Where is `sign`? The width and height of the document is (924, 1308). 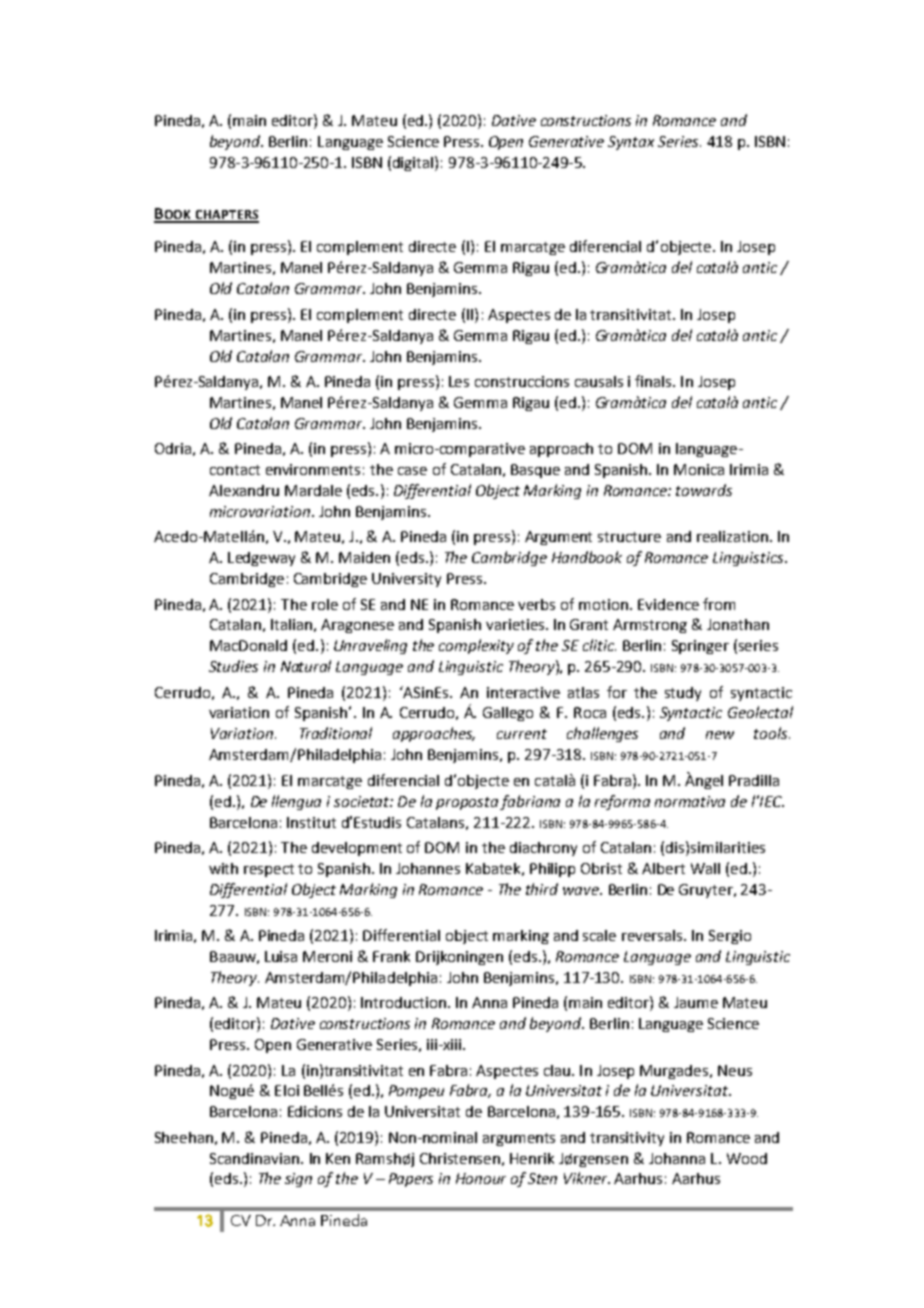 sign is located at coordinates (298, 1180).
